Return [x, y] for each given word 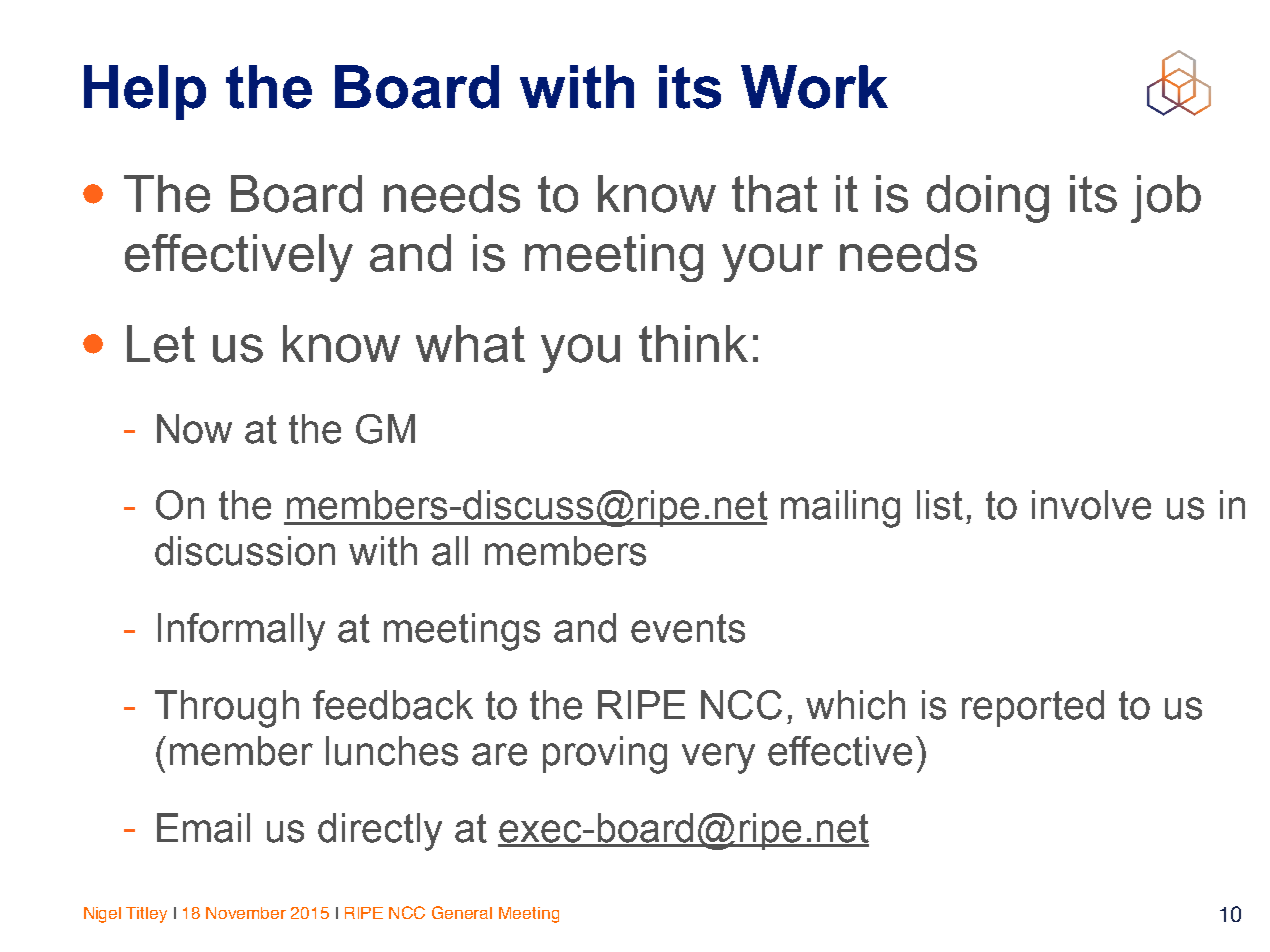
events [688, 628]
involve [1091, 505]
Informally [241, 632]
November [246, 913]
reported [1033, 708]
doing [988, 199]
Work [814, 87]
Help [145, 92]
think [693, 343]
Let [161, 344]
